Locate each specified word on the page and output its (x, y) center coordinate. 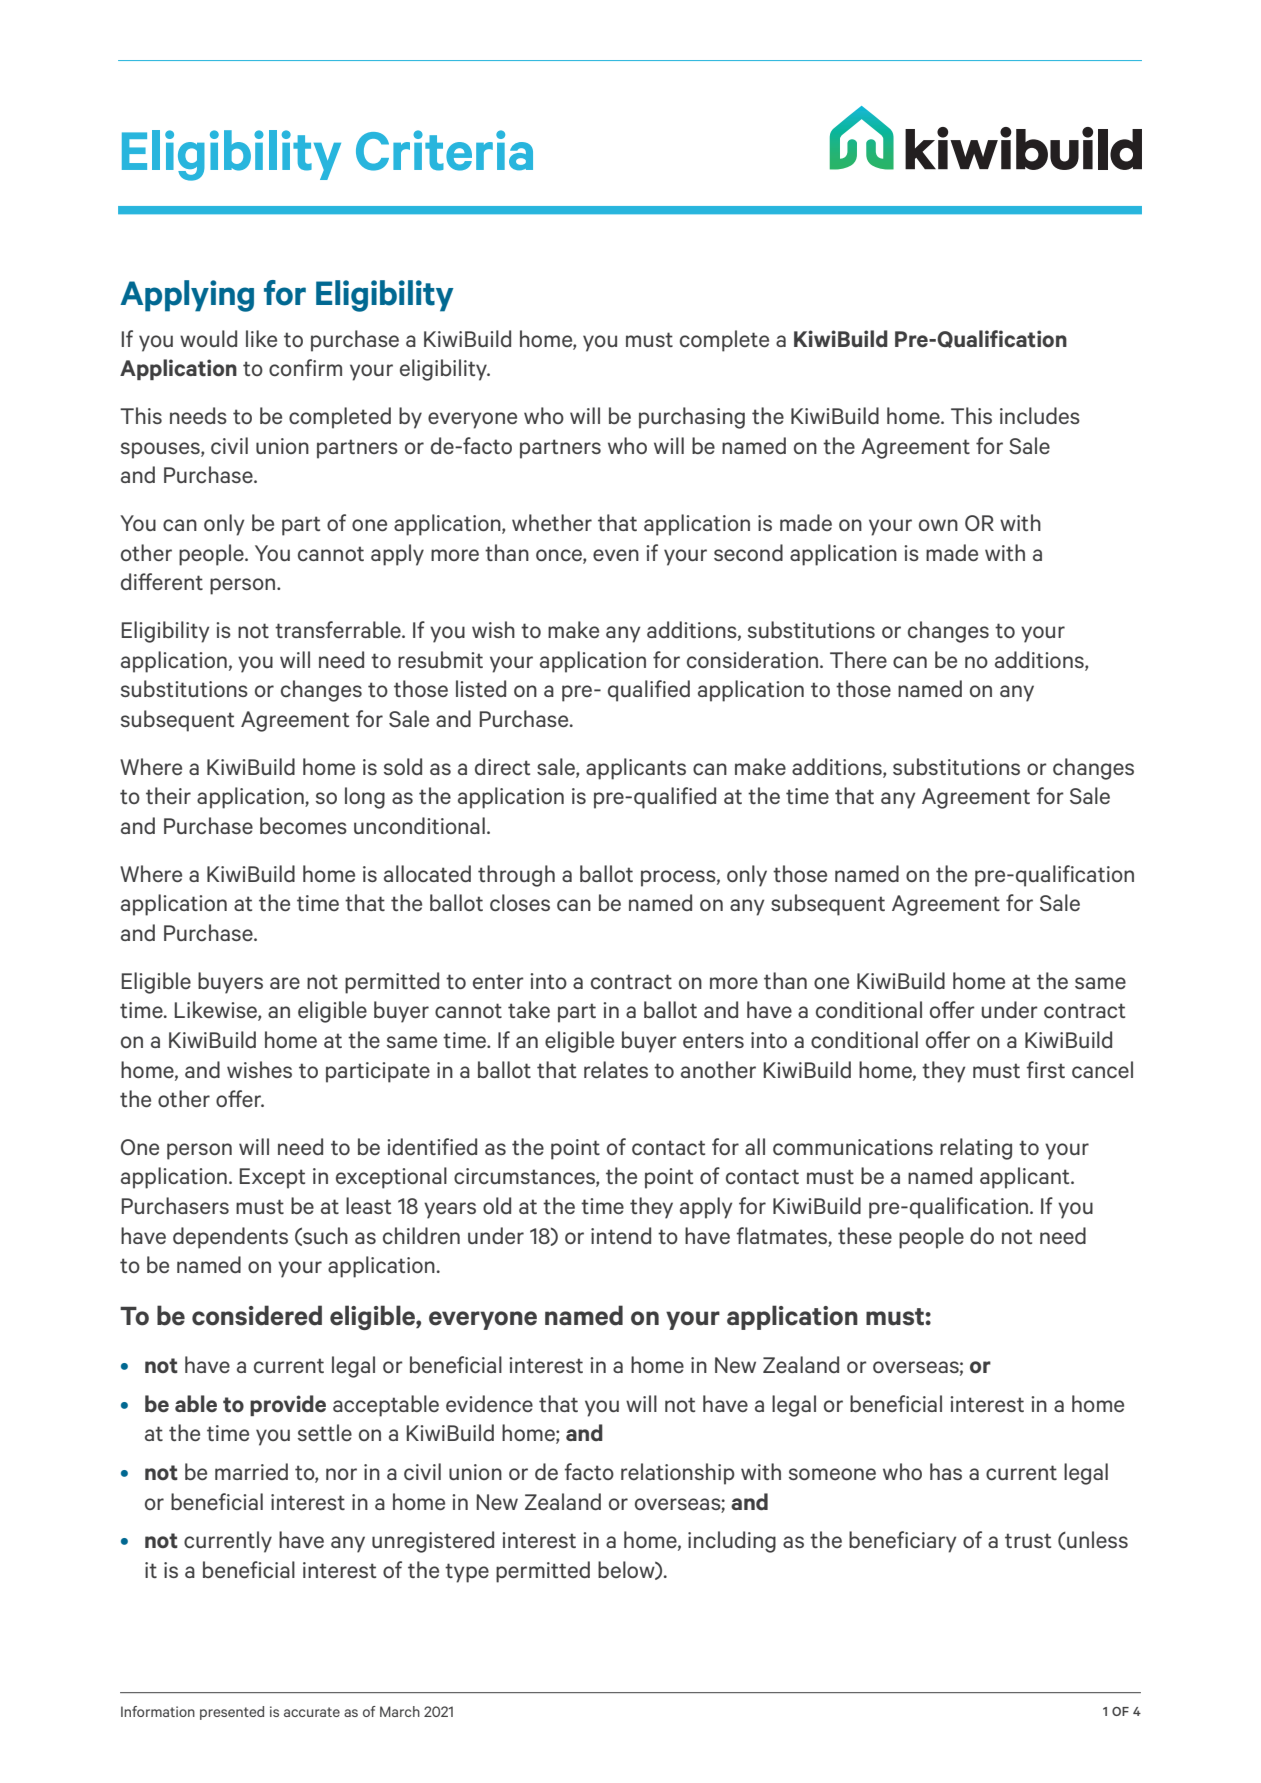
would (208, 338)
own (938, 525)
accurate (312, 1712)
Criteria (444, 150)
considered (257, 1315)
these (865, 1235)
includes (1040, 415)
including (732, 1542)
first (1045, 1069)
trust (1028, 1540)
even (616, 555)
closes (520, 902)
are (285, 983)
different (162, 581)
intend (621, 1235)
